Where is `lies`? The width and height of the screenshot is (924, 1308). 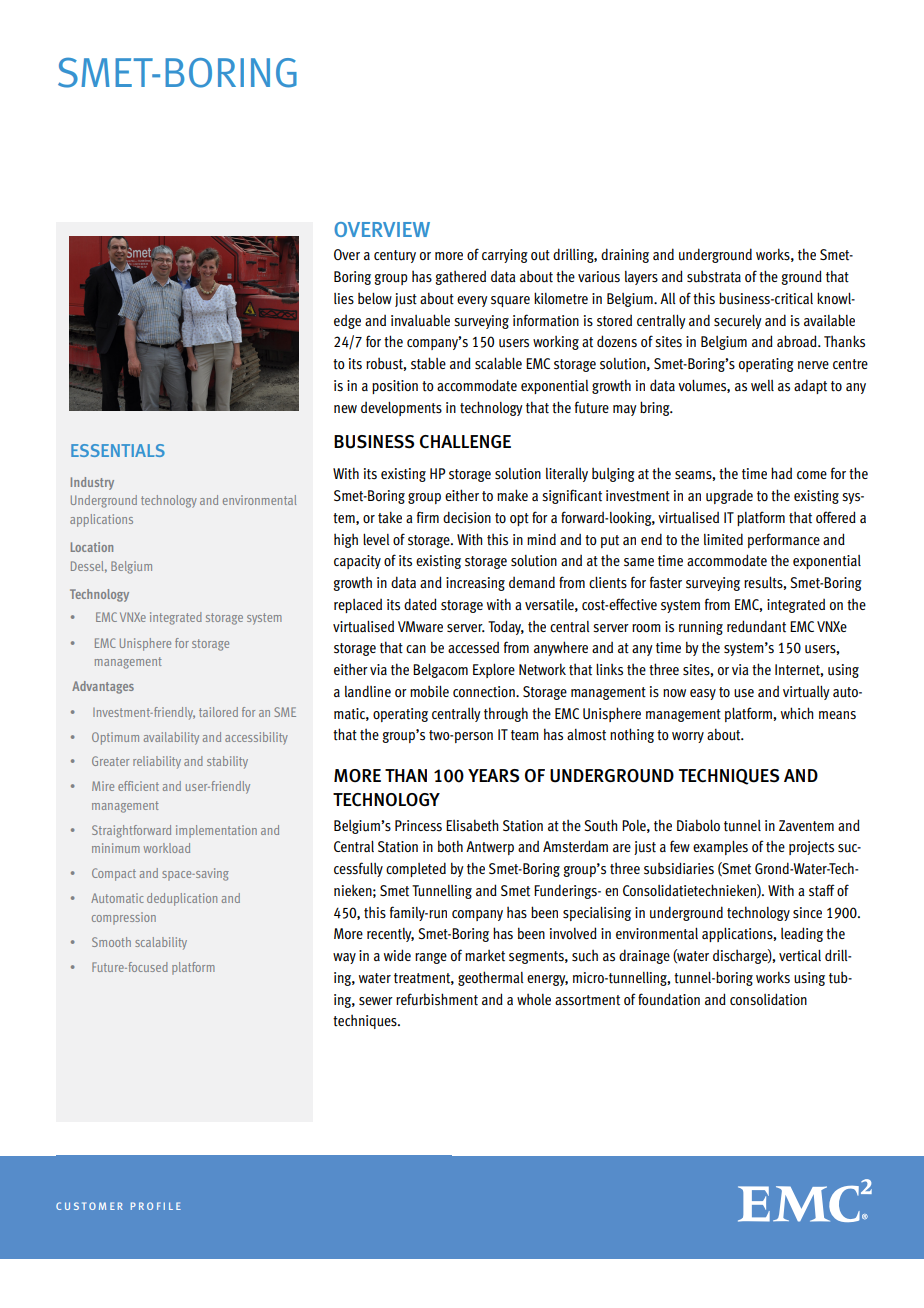 lies is located at coordinates (344, 299).
